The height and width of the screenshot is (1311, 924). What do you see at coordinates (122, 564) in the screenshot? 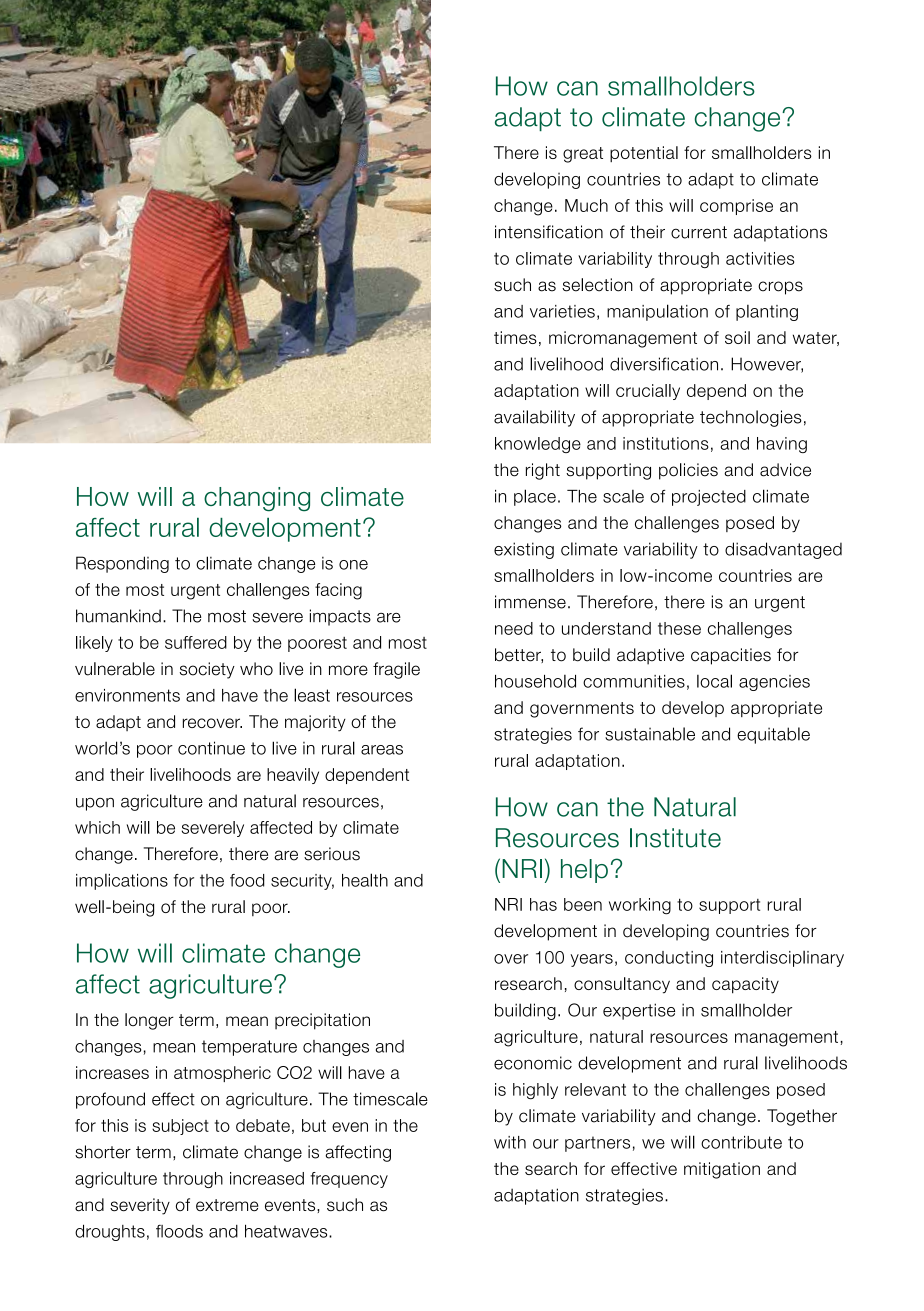
I see `Responding` at bounding box center [122, 564].
